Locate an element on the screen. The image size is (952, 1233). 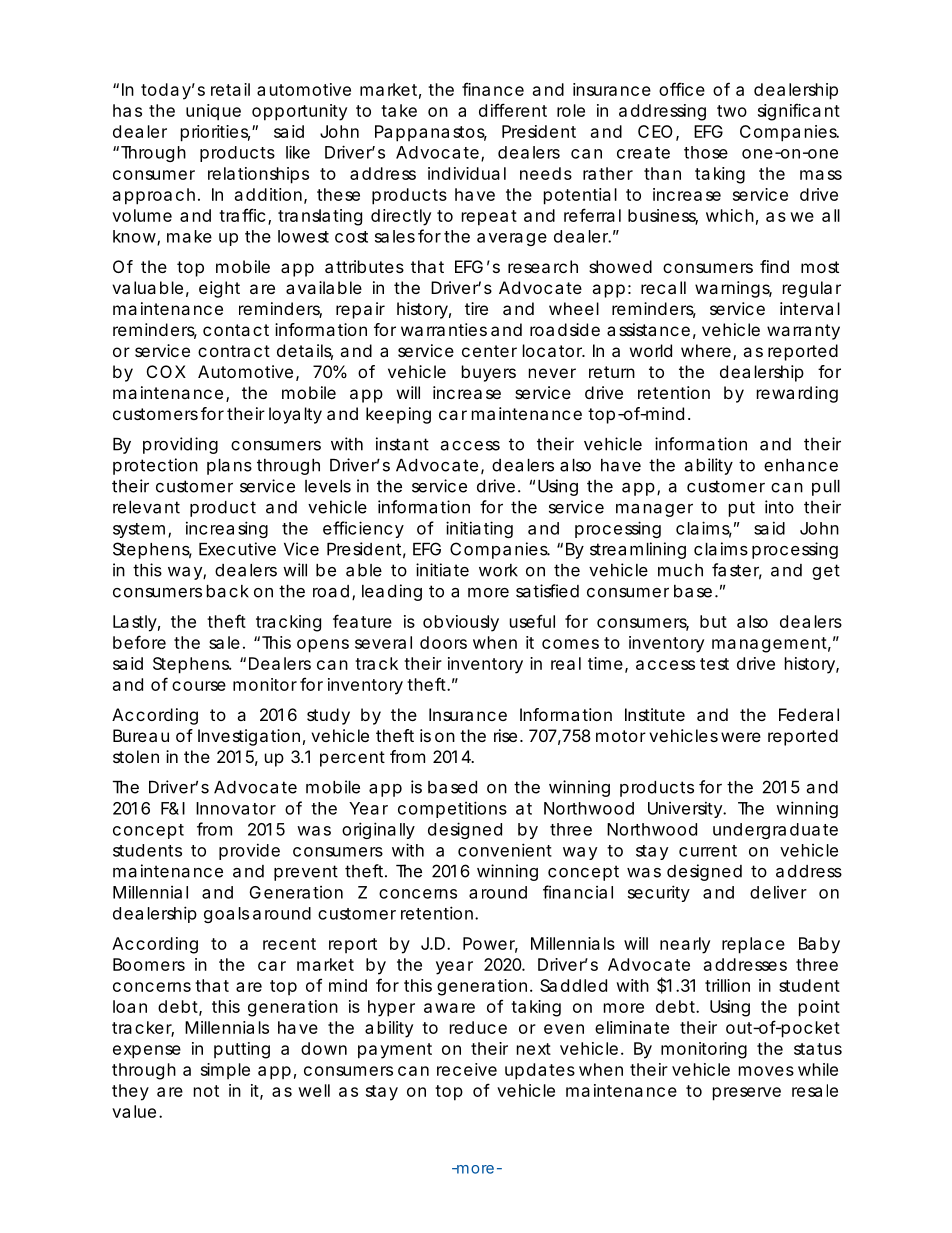
were is located at coordinates (741, 737).
